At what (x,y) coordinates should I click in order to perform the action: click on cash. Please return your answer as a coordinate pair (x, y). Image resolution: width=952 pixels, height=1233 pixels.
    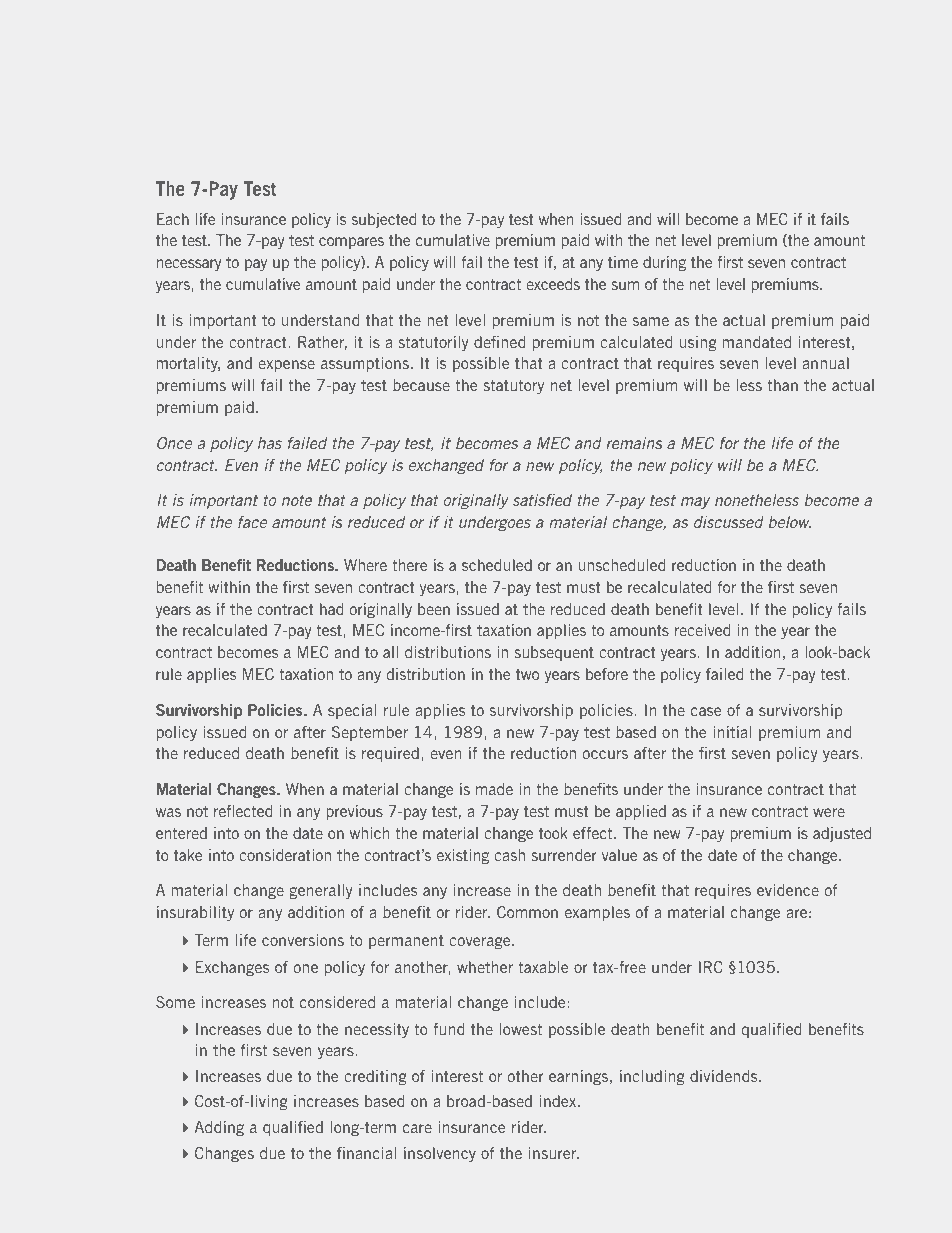
    Looking at the image, I should click on (509, 855).
